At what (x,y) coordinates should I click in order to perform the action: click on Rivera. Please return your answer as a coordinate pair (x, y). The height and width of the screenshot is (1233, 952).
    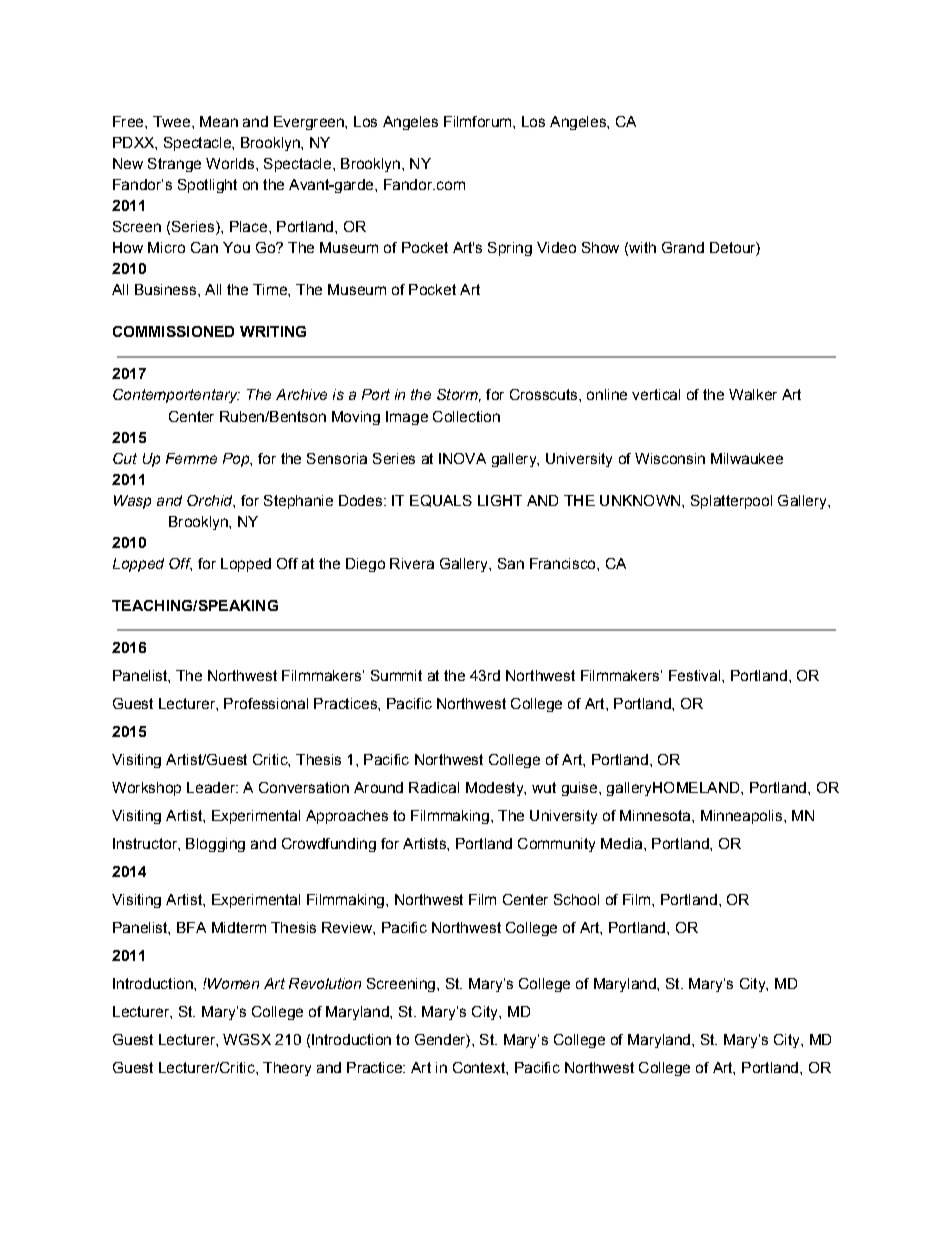
    Looking at the image, I should click on (412, 563).
